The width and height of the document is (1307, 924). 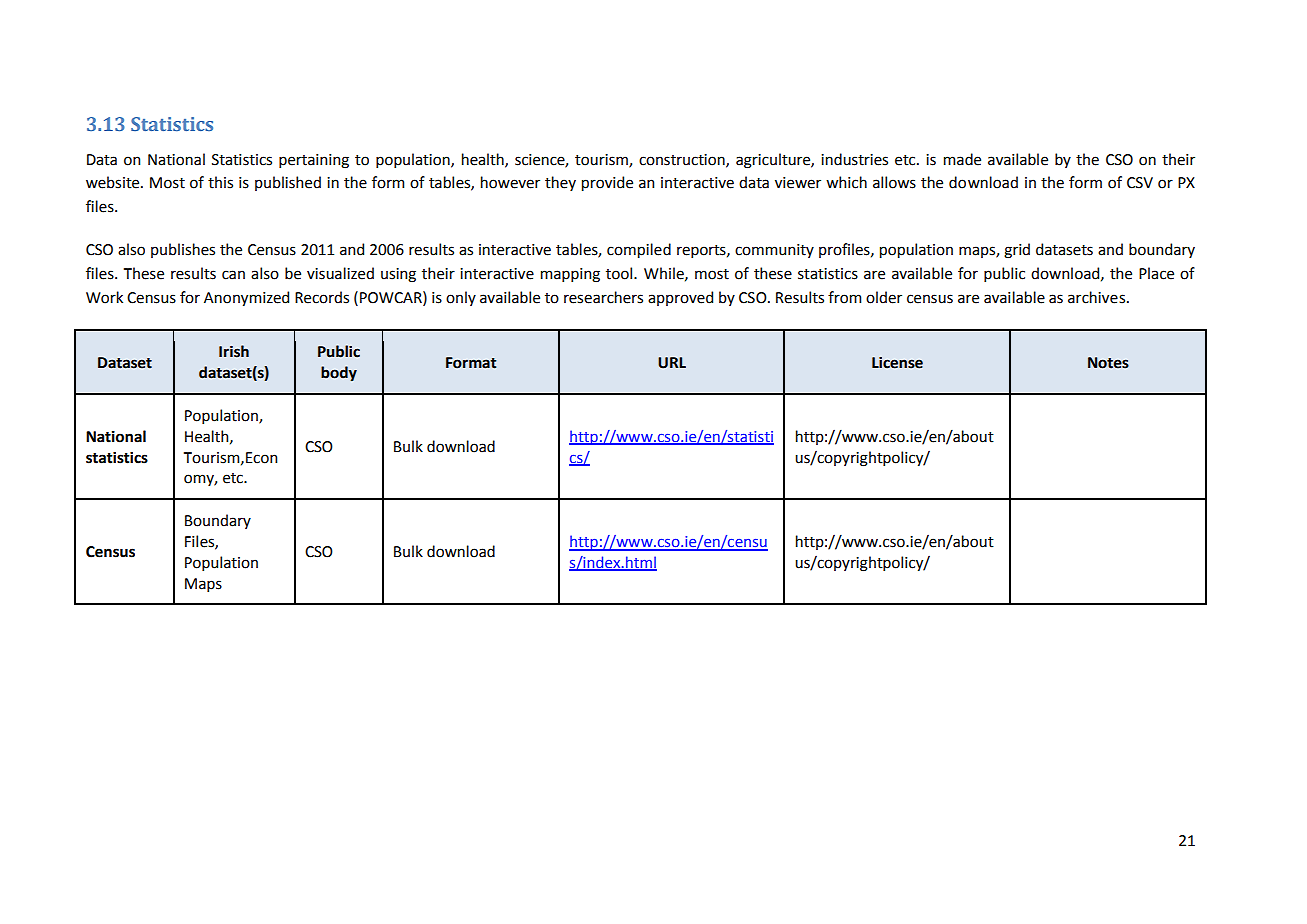 I want to click on researchers, so click(x=603, y=297).
